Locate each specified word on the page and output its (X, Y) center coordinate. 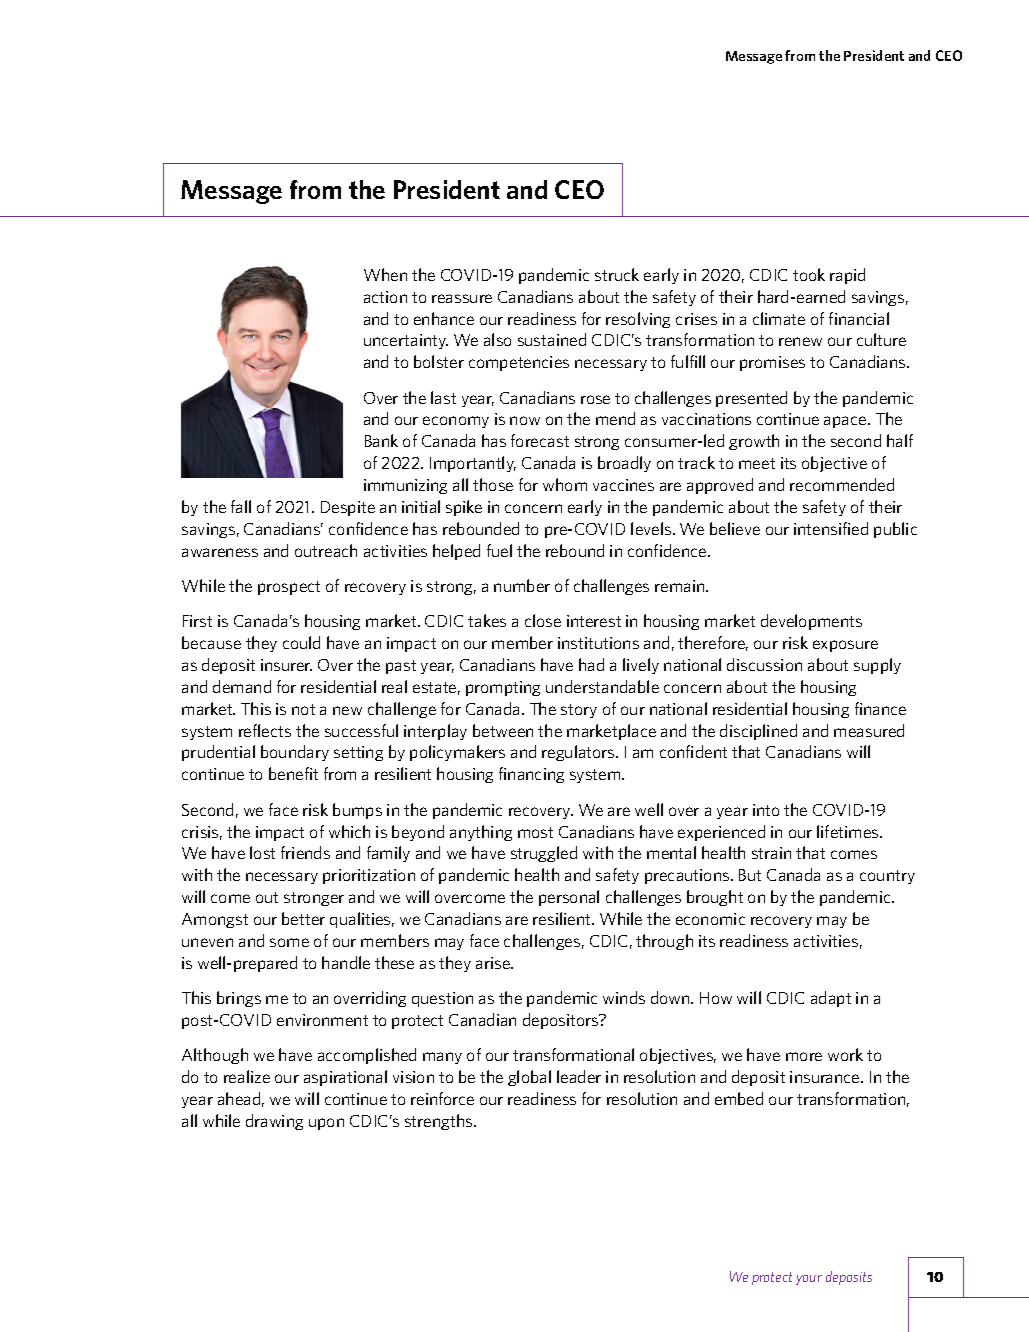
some (289, 942)
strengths (440, 1122)
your (809, 1280)
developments (811, 622)
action (385, 297)
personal (569, 898)
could (301, 642)
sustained (552, 339)
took (809, 274)
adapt (831, 999)
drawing (274, 1122)
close (543, 620)
